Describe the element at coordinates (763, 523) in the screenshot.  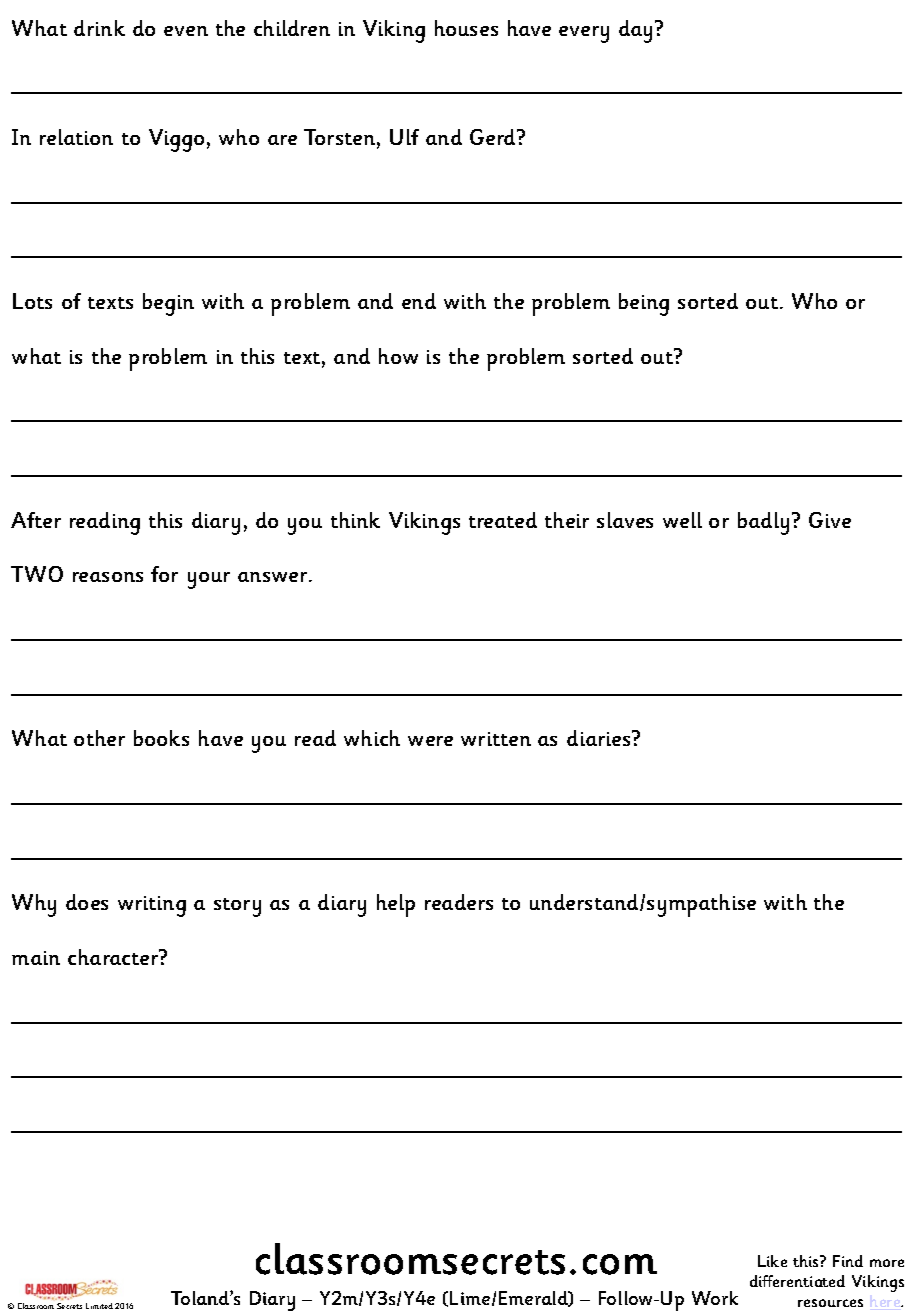
I see `badly` at that location.
